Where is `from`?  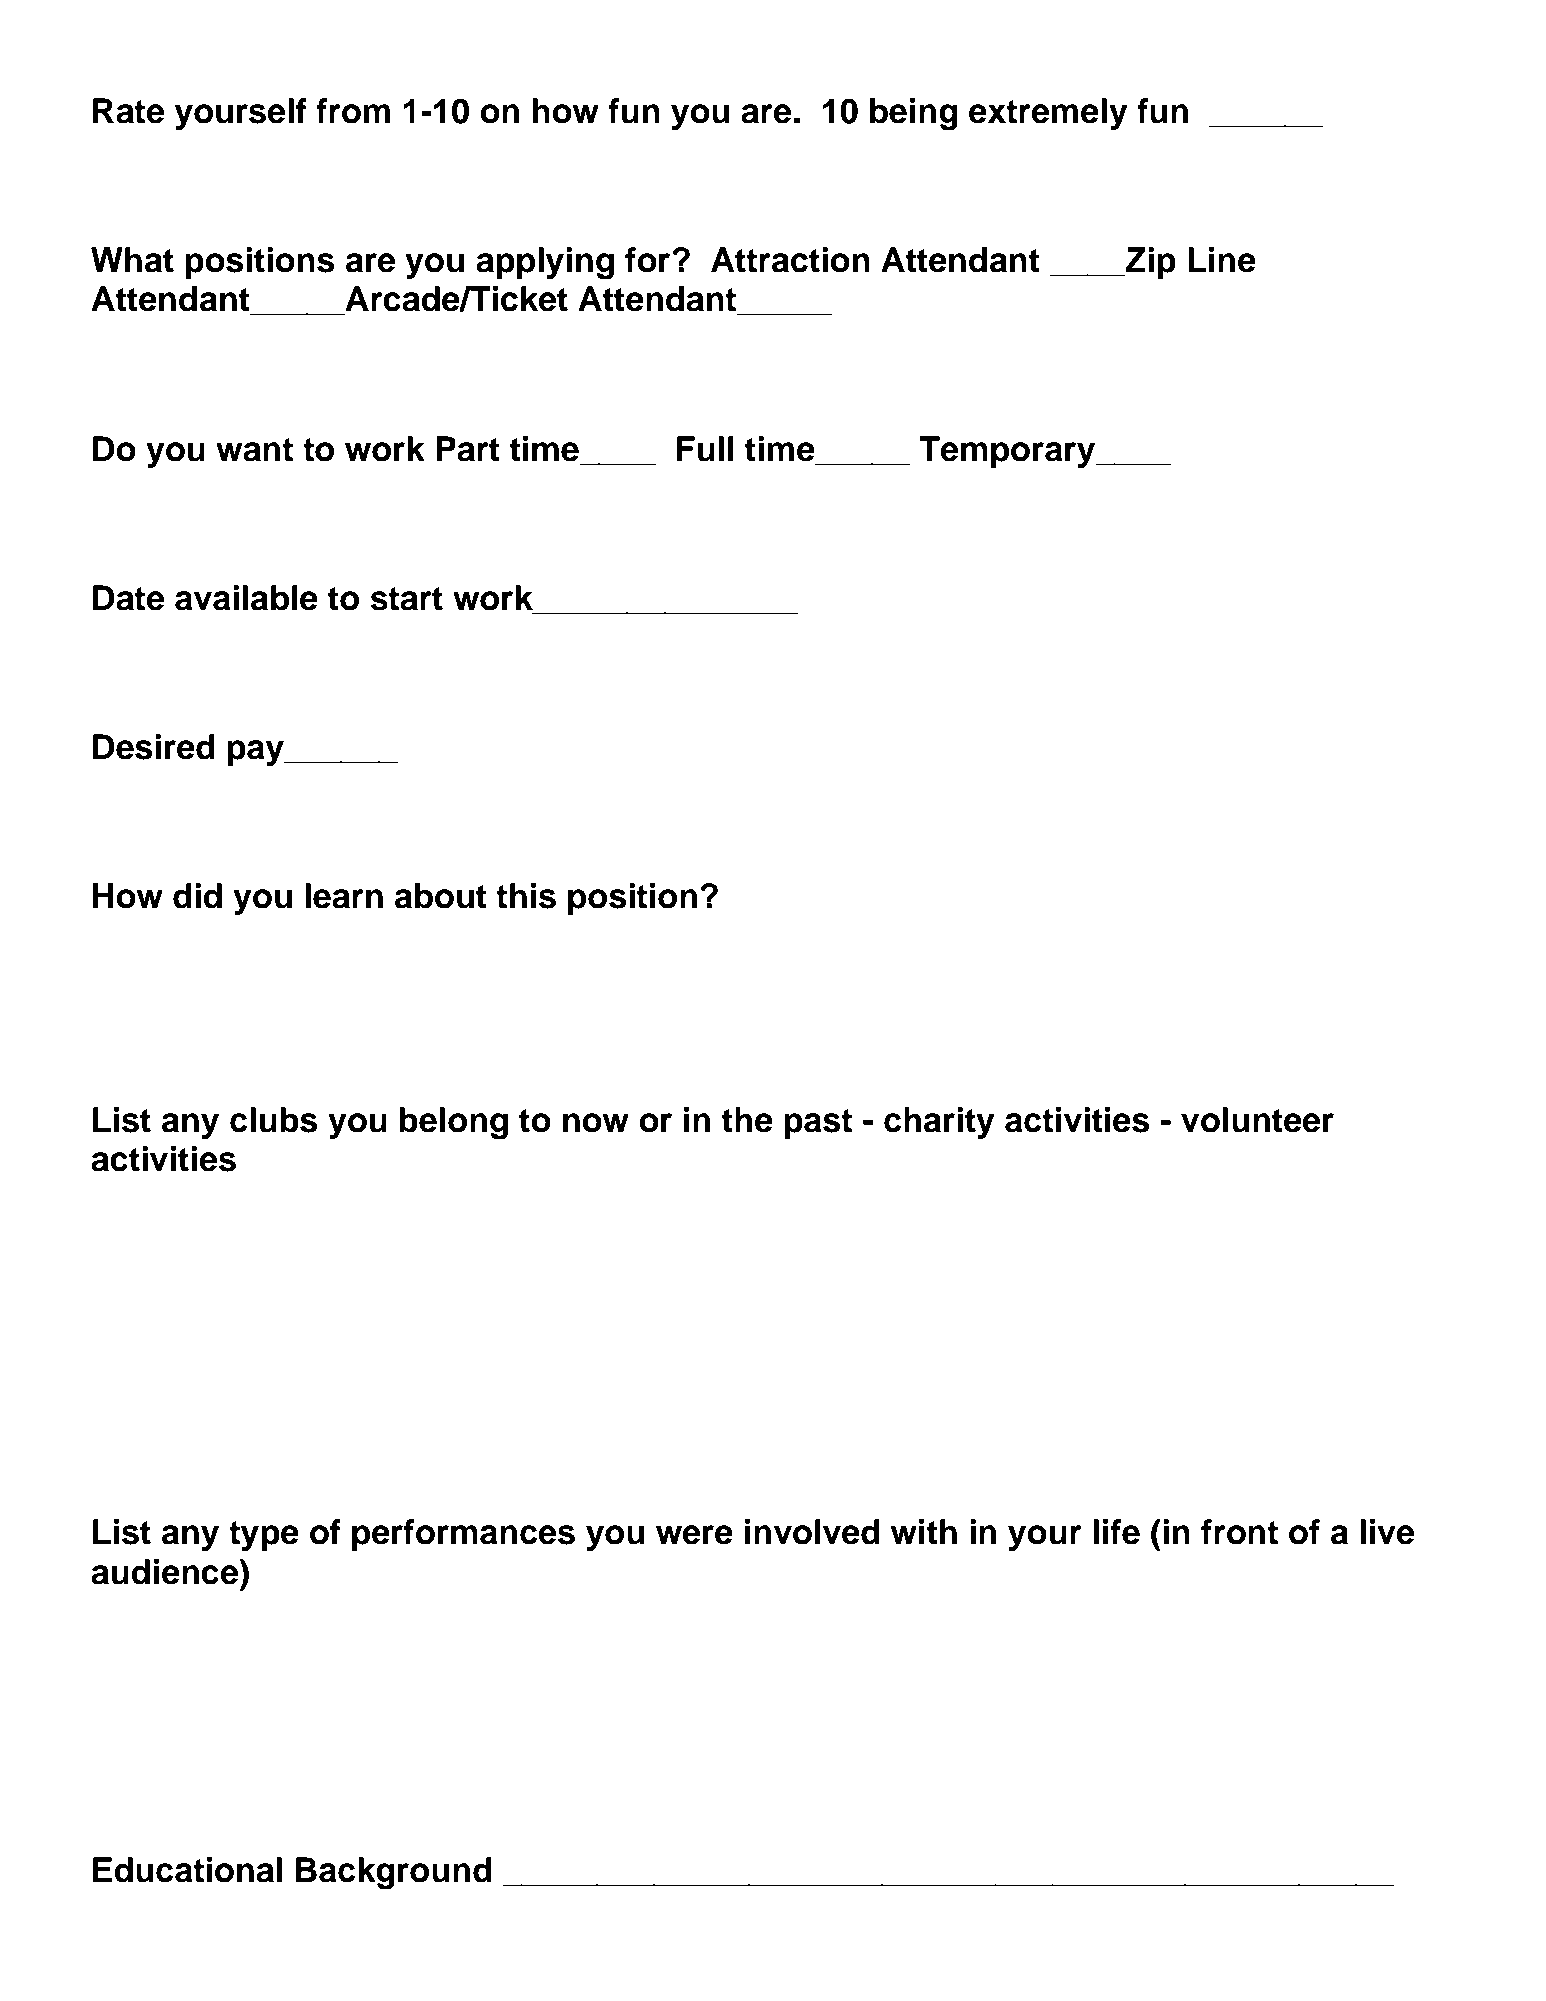 from is located at coordinates (353, 111).
